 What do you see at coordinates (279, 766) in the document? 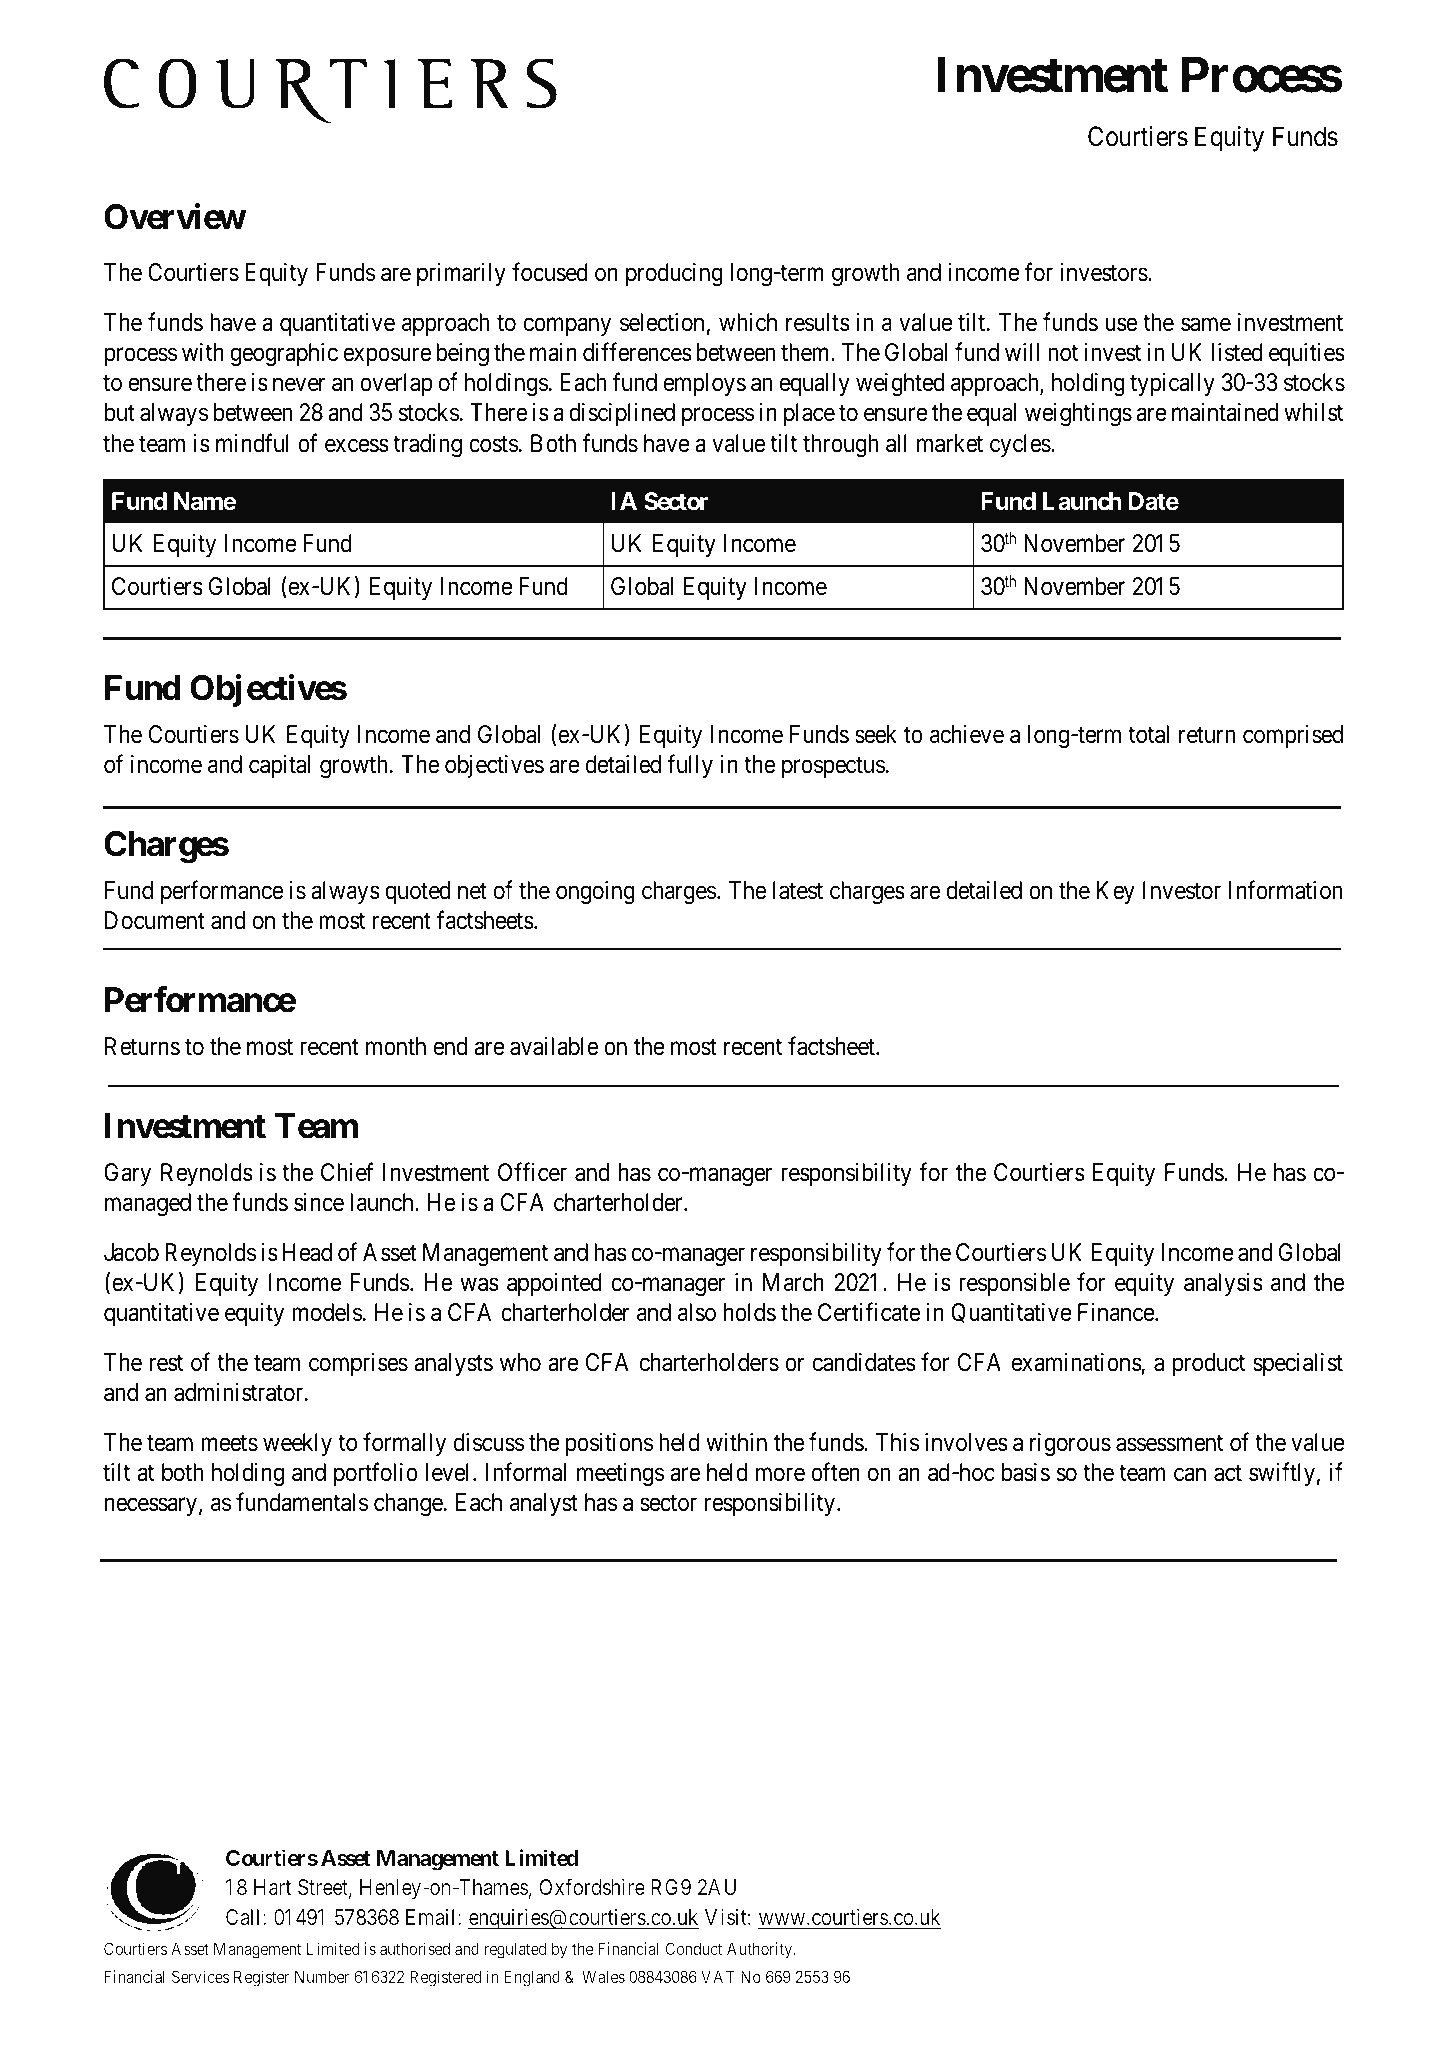
I see `capital` at bounding box center [279, 766].
